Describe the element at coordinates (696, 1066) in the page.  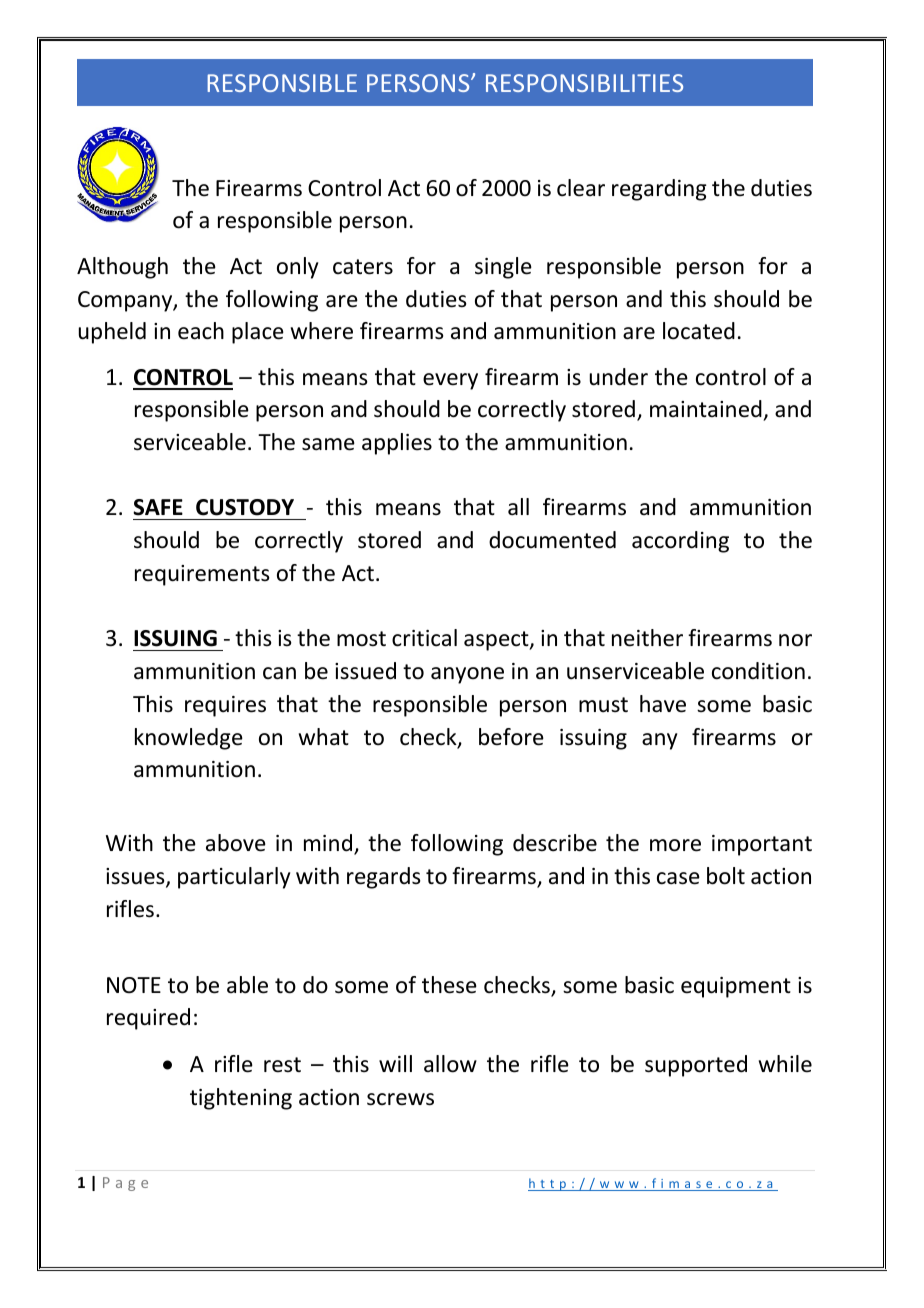
I see `supported` at that location.
